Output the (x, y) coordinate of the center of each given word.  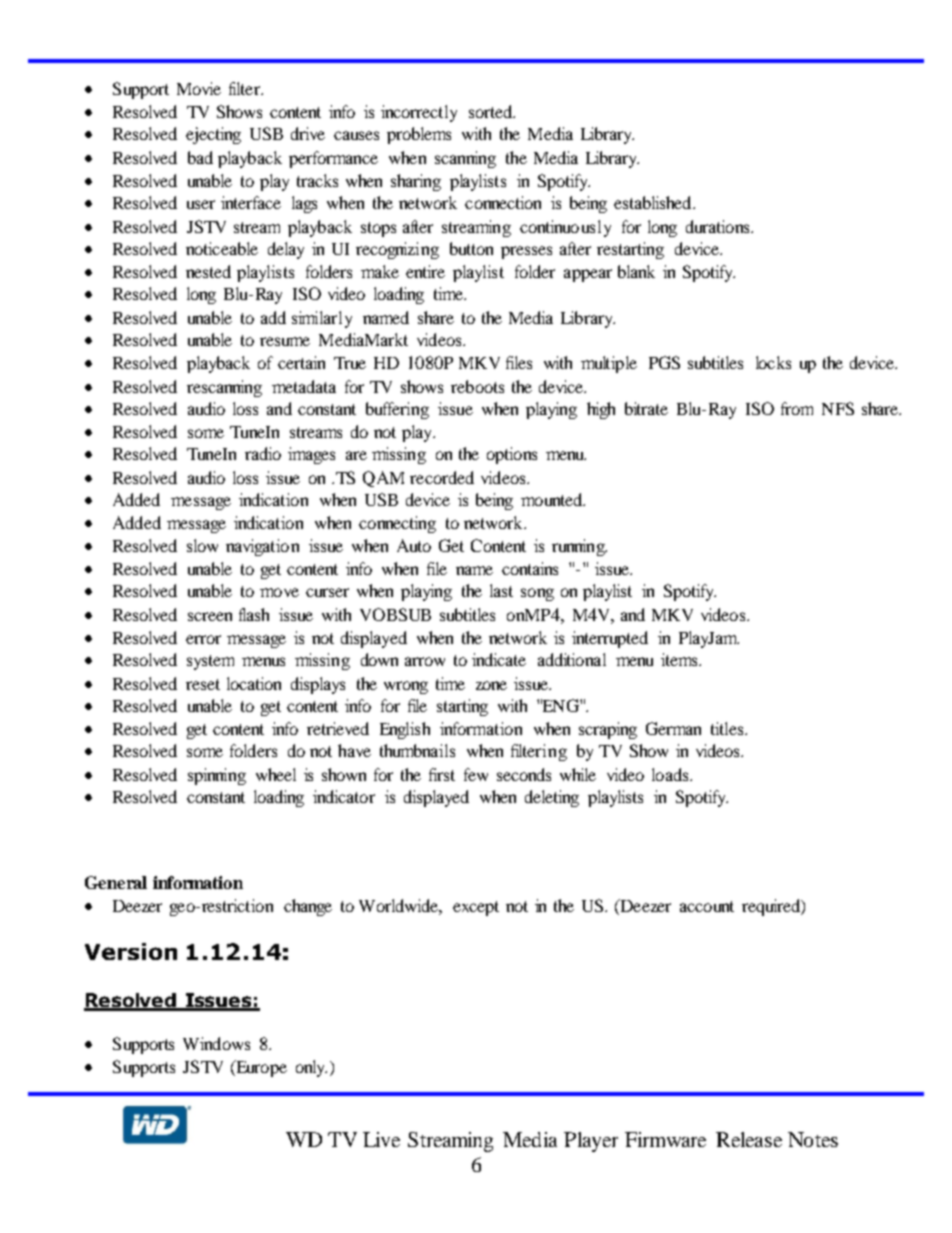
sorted (491, 111)
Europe (260, 1068)
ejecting (213, 135)
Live (381, 1139)
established (654, 202)
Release (749, 1139)
